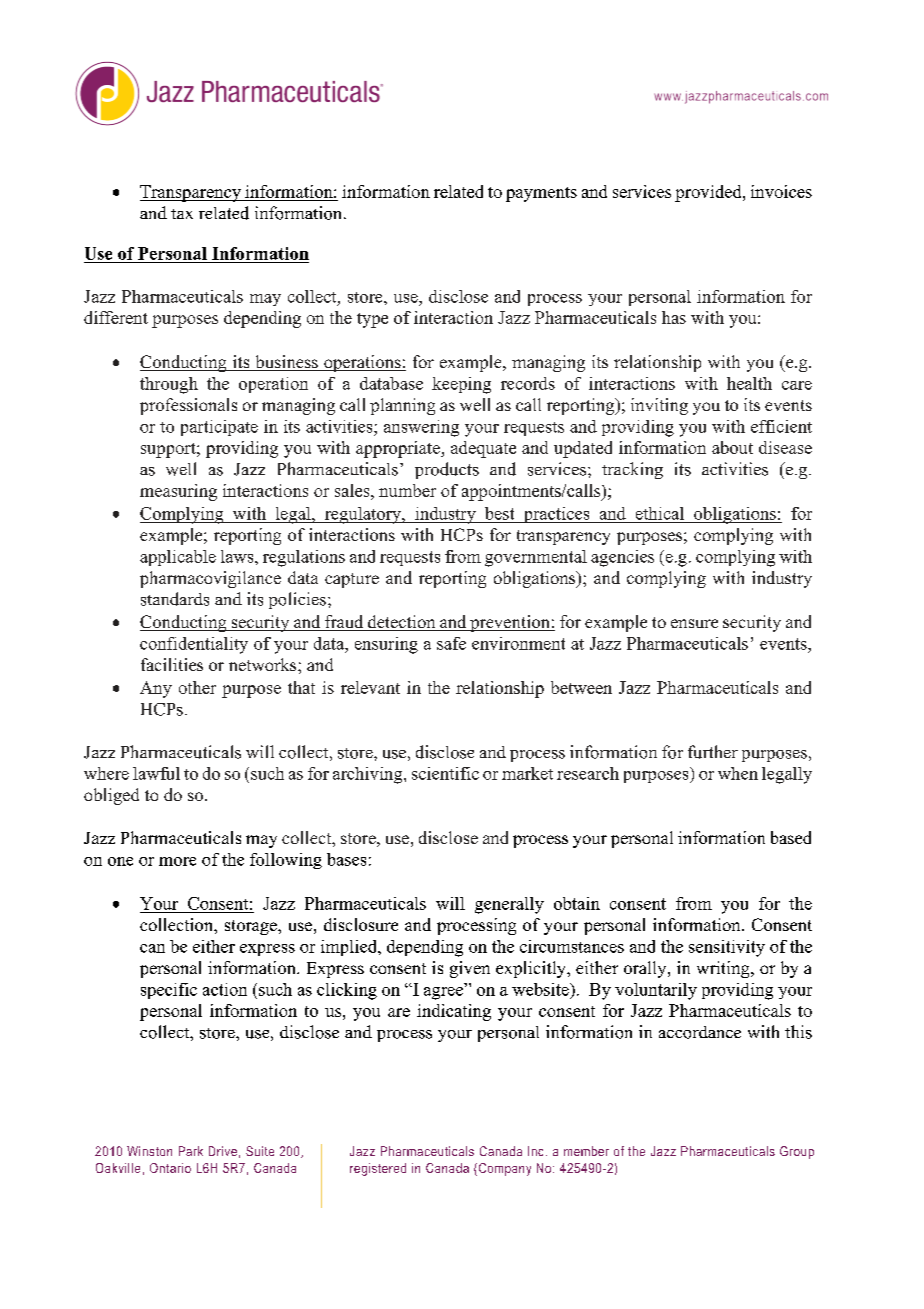 The width and height of the screenshot is (924, 1309). I want to click on Company, so click(503, 1169).
